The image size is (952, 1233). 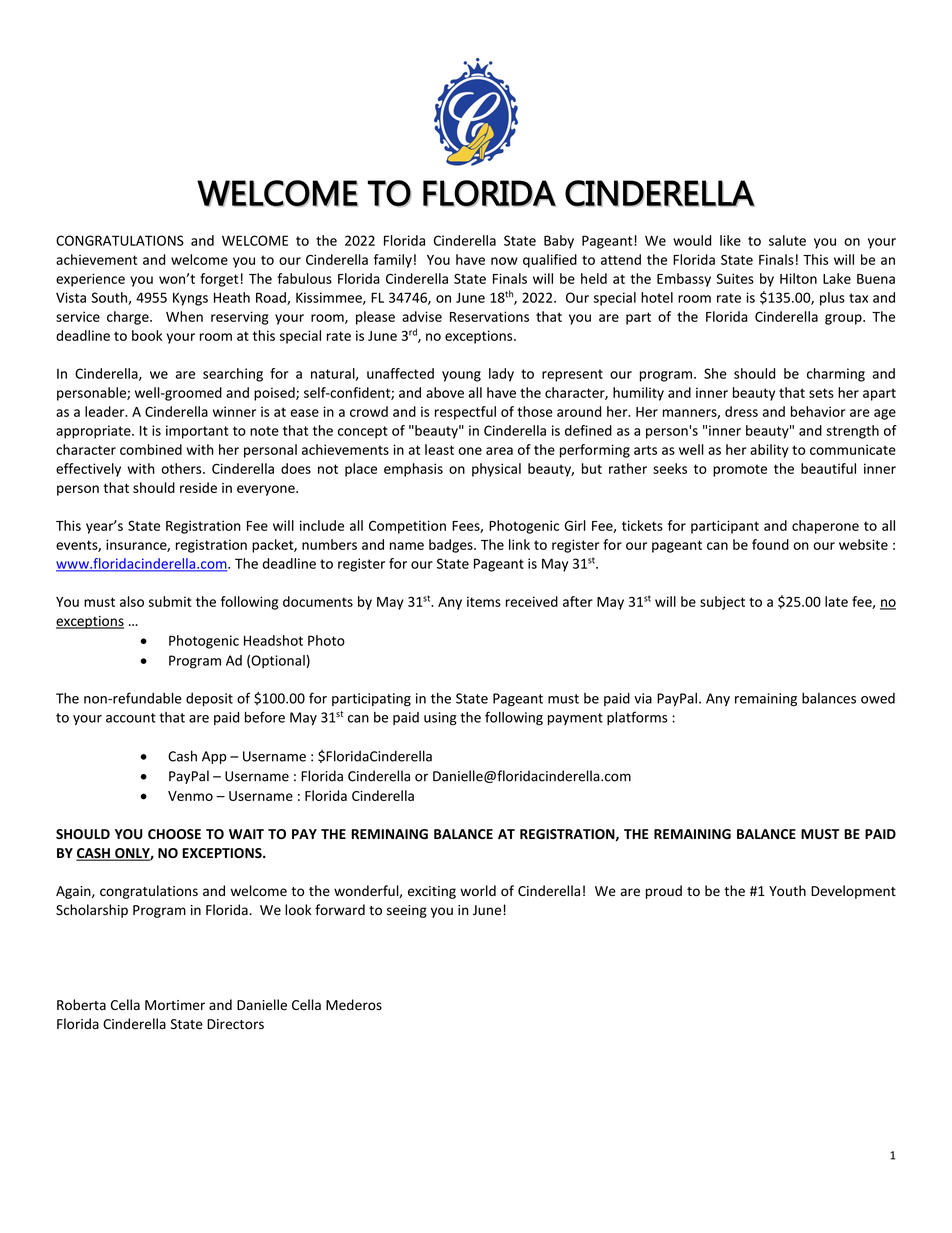 I want to click on Hilton, so click(x=798, y=278).
